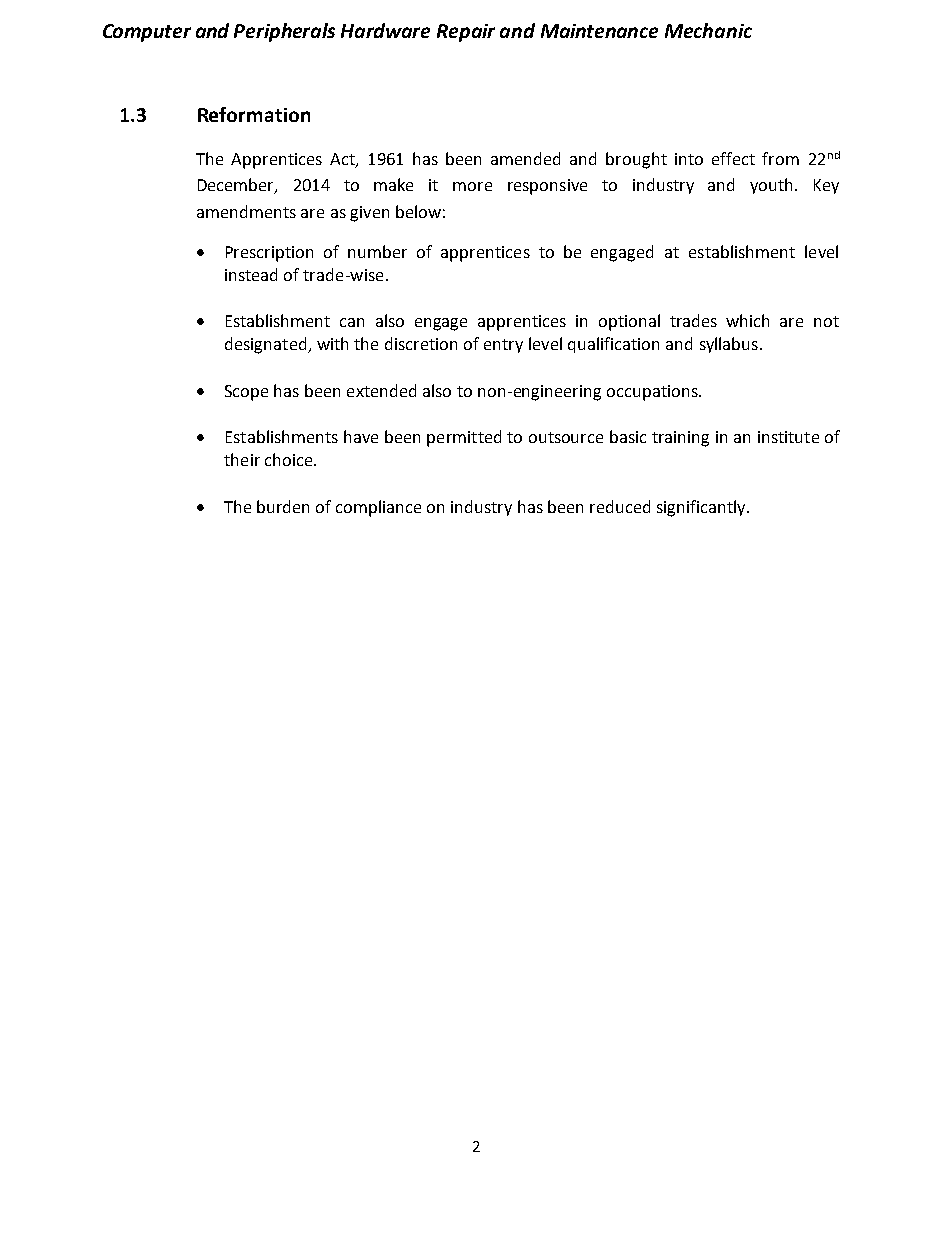 The width and height of the screenshot is (952, 1233). What do you see at coordinates (466, 33) in the screenshot?
I see `Repair` at bounding box center [466, 33].
